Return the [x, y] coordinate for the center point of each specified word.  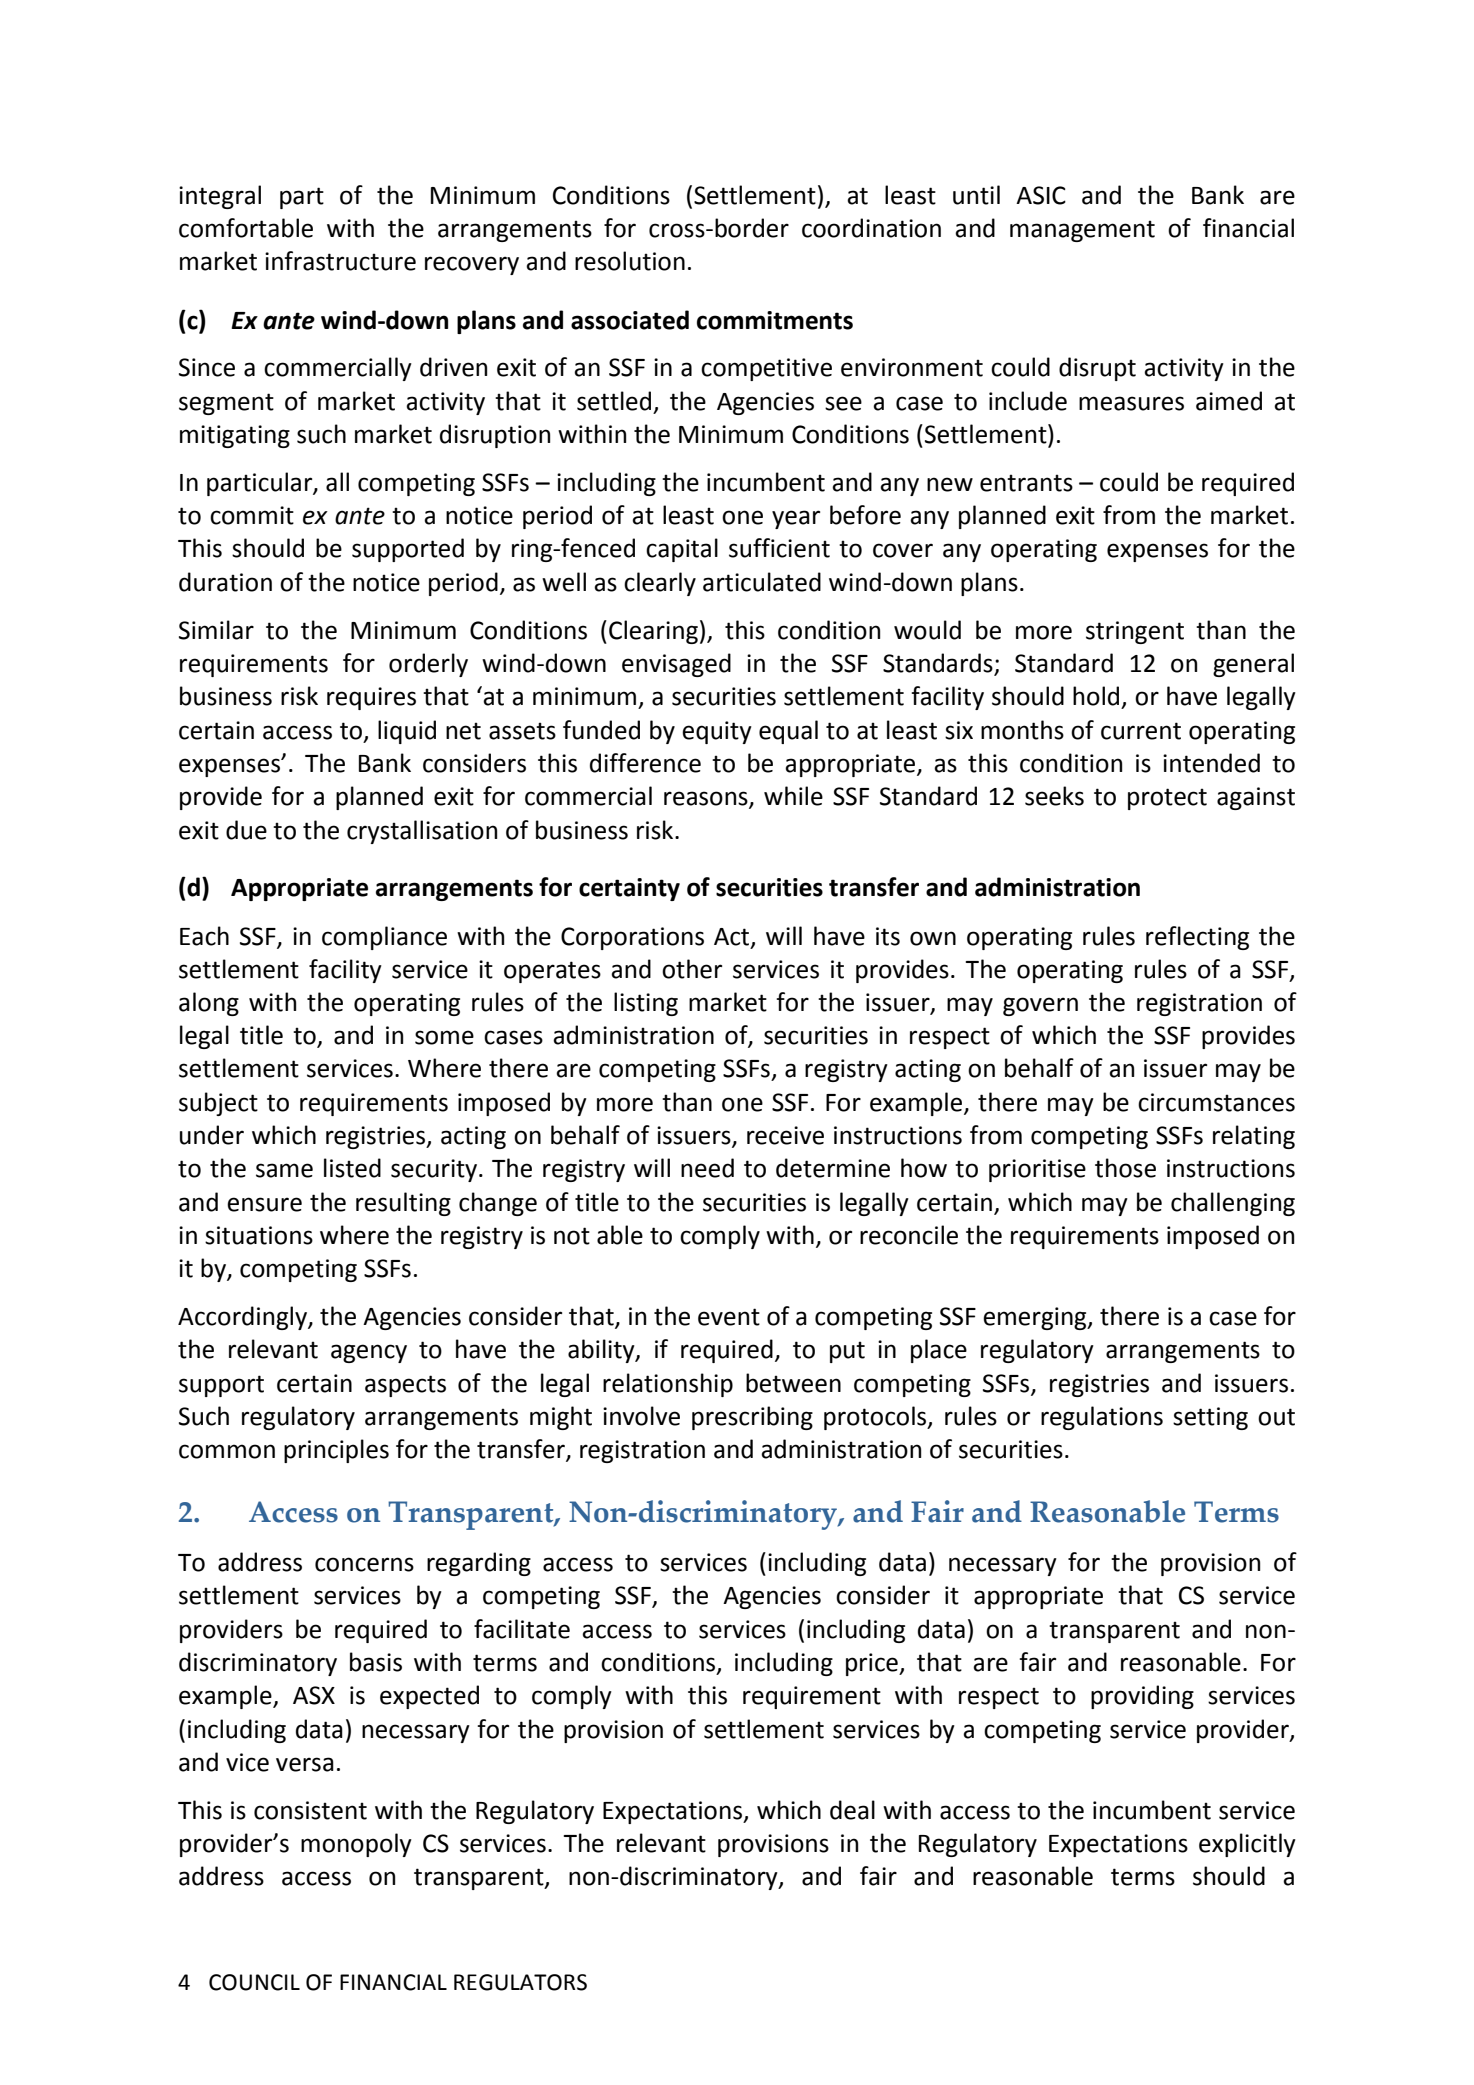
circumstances [1216, 1102]
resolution [630, 261]
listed [352, 1168]
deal [852, 1810]
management [1082, 231]
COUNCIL [254, 1982]
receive [785, 1135]
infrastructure [340, 261]
